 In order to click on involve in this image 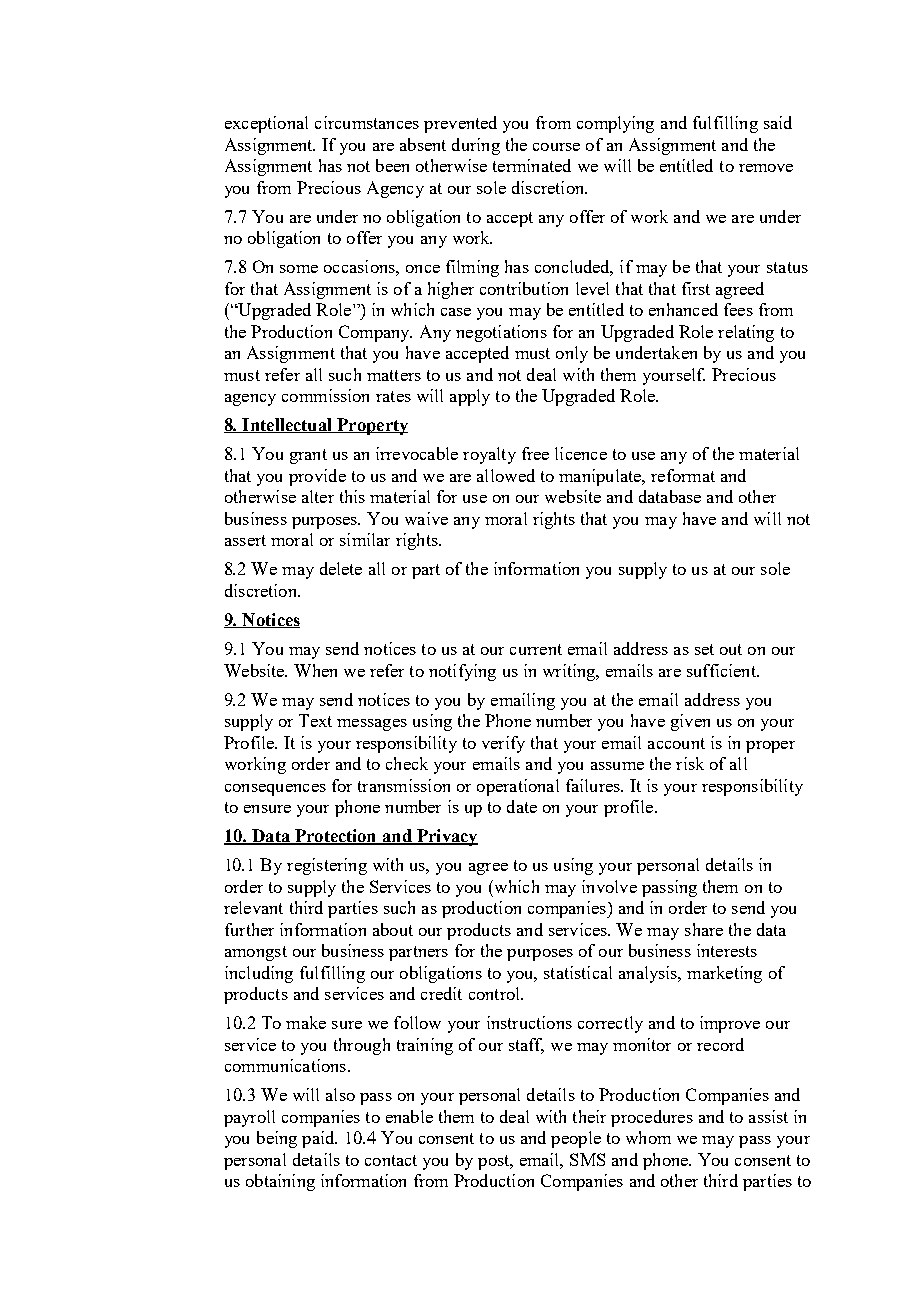, I will do `click(609, 886)`.
